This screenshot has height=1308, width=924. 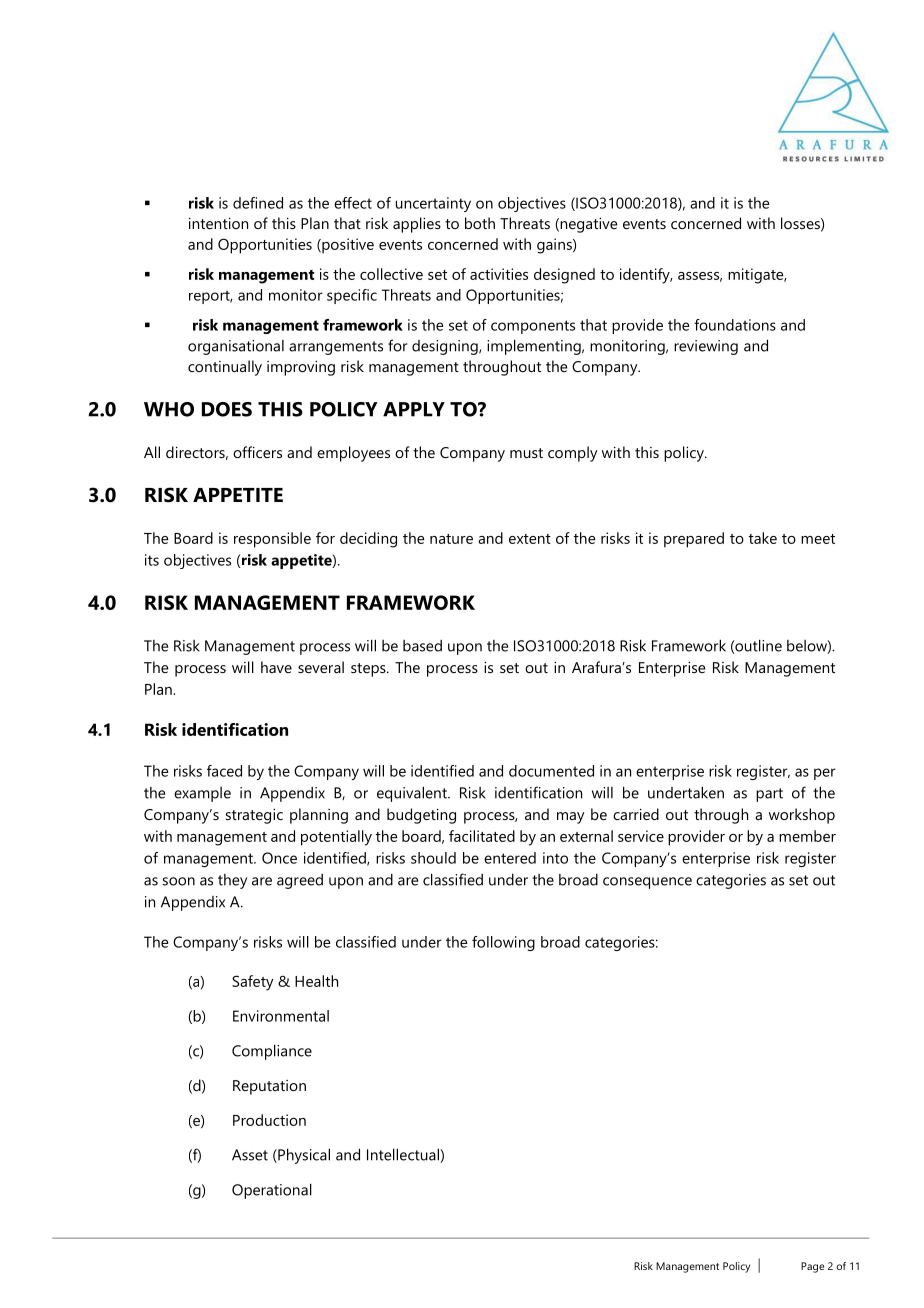 I want to click on documented, so click(x=551, y=771).
